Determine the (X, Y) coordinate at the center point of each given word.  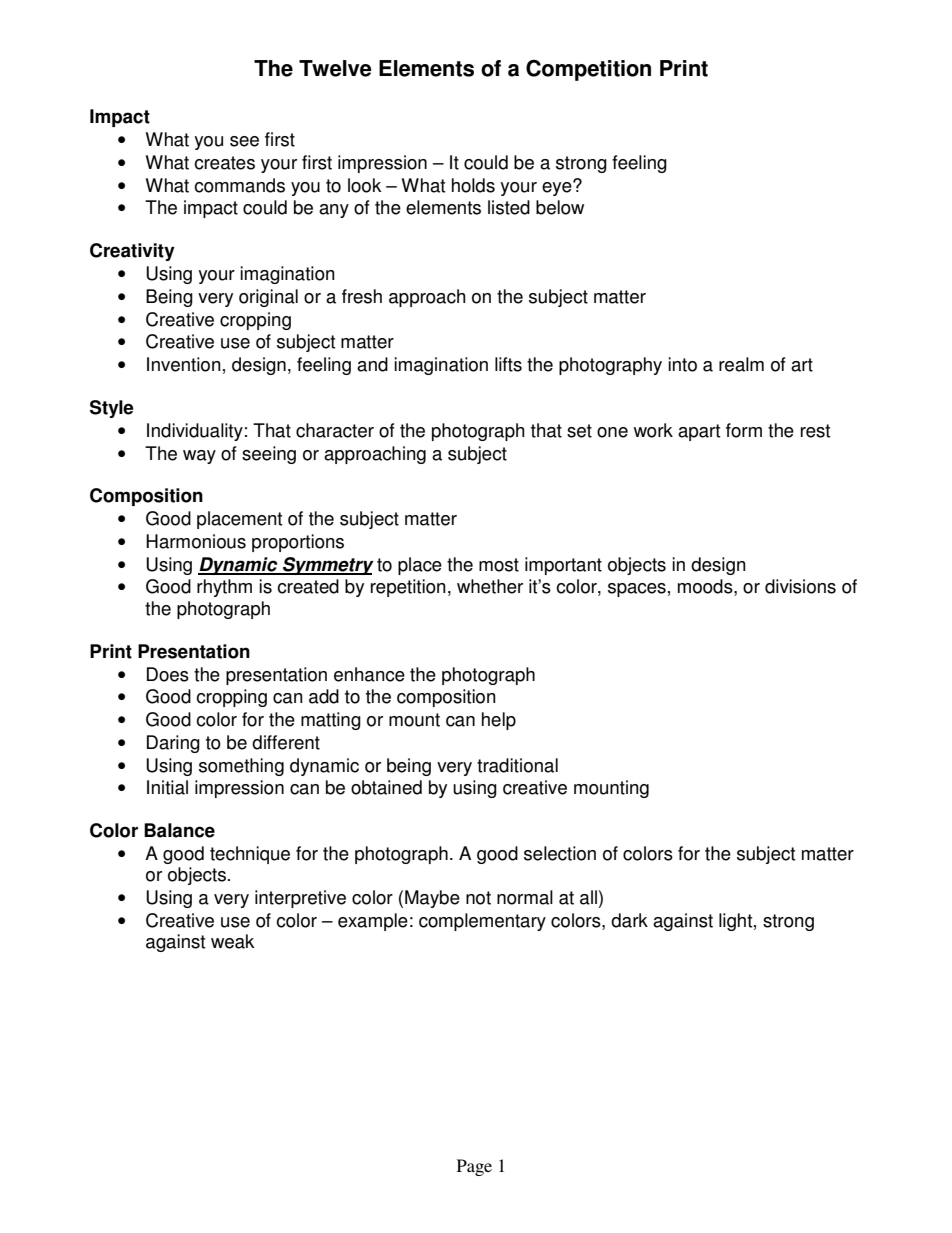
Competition (588, 70)
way (199, 457)
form (744, 430)
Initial (167, 787)
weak (233, 941)
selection (560, 853)
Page (474, 1167)
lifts (508, 364)
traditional (517, 765)
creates (224, 163)
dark (629, 920)
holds (473, 185)
